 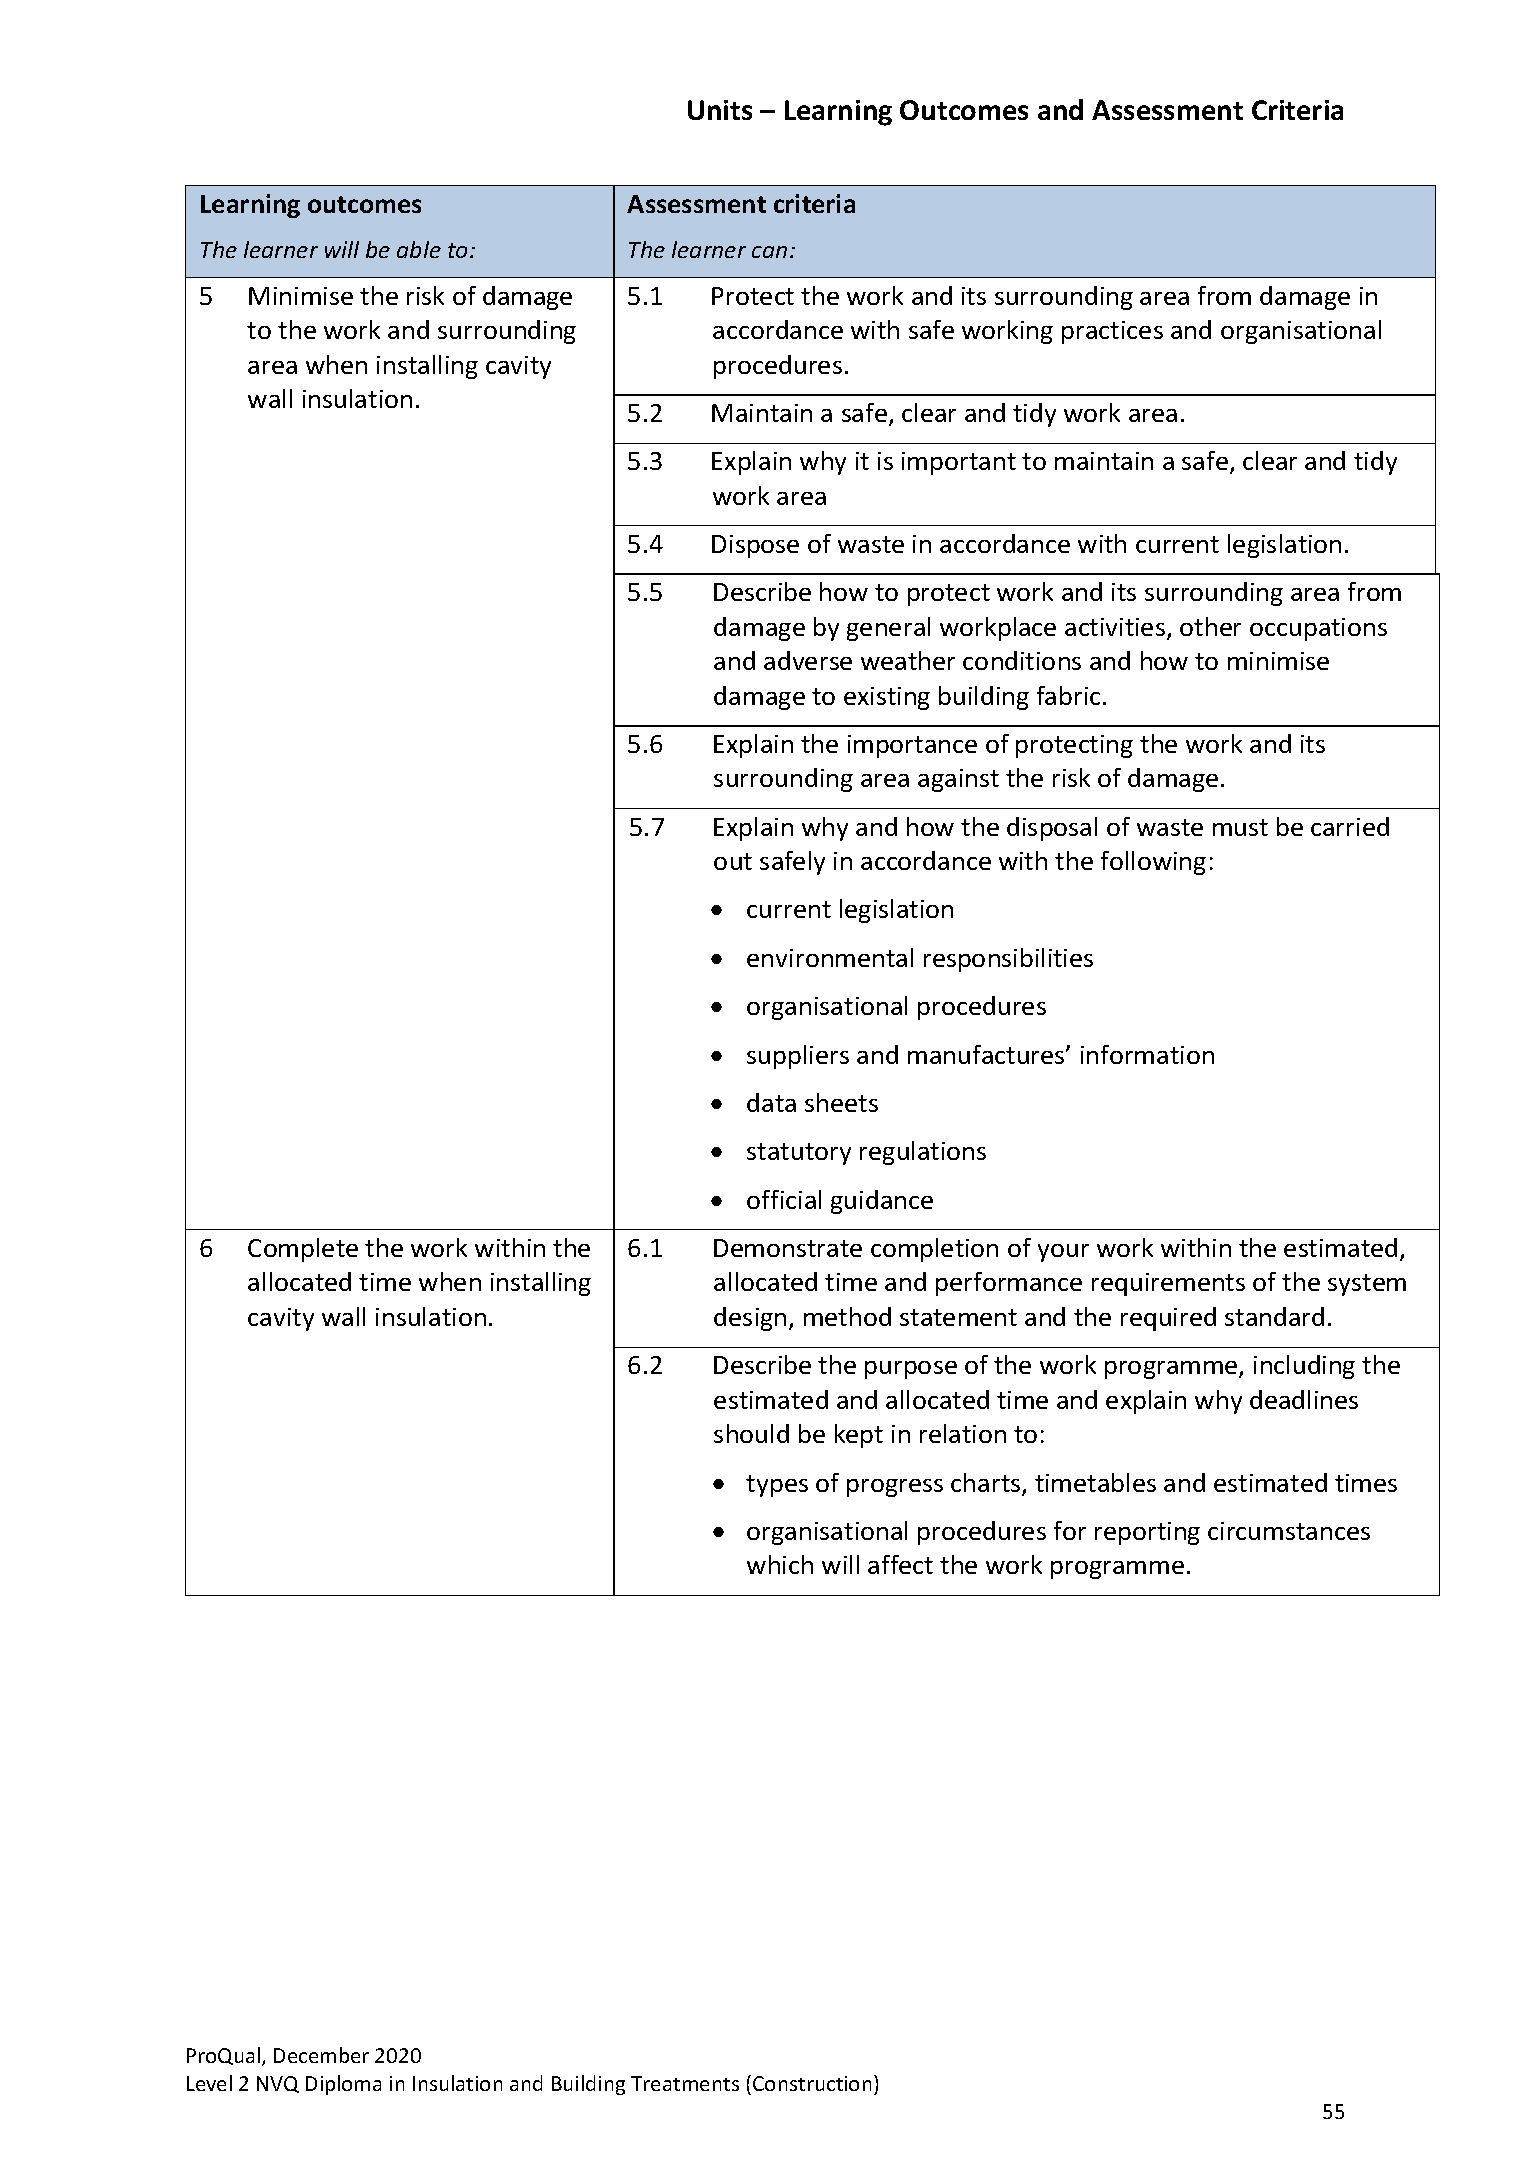 What do you see at coordinates (808, 660) in the image?
I see `adverse` at bounding box center [808, 660].
